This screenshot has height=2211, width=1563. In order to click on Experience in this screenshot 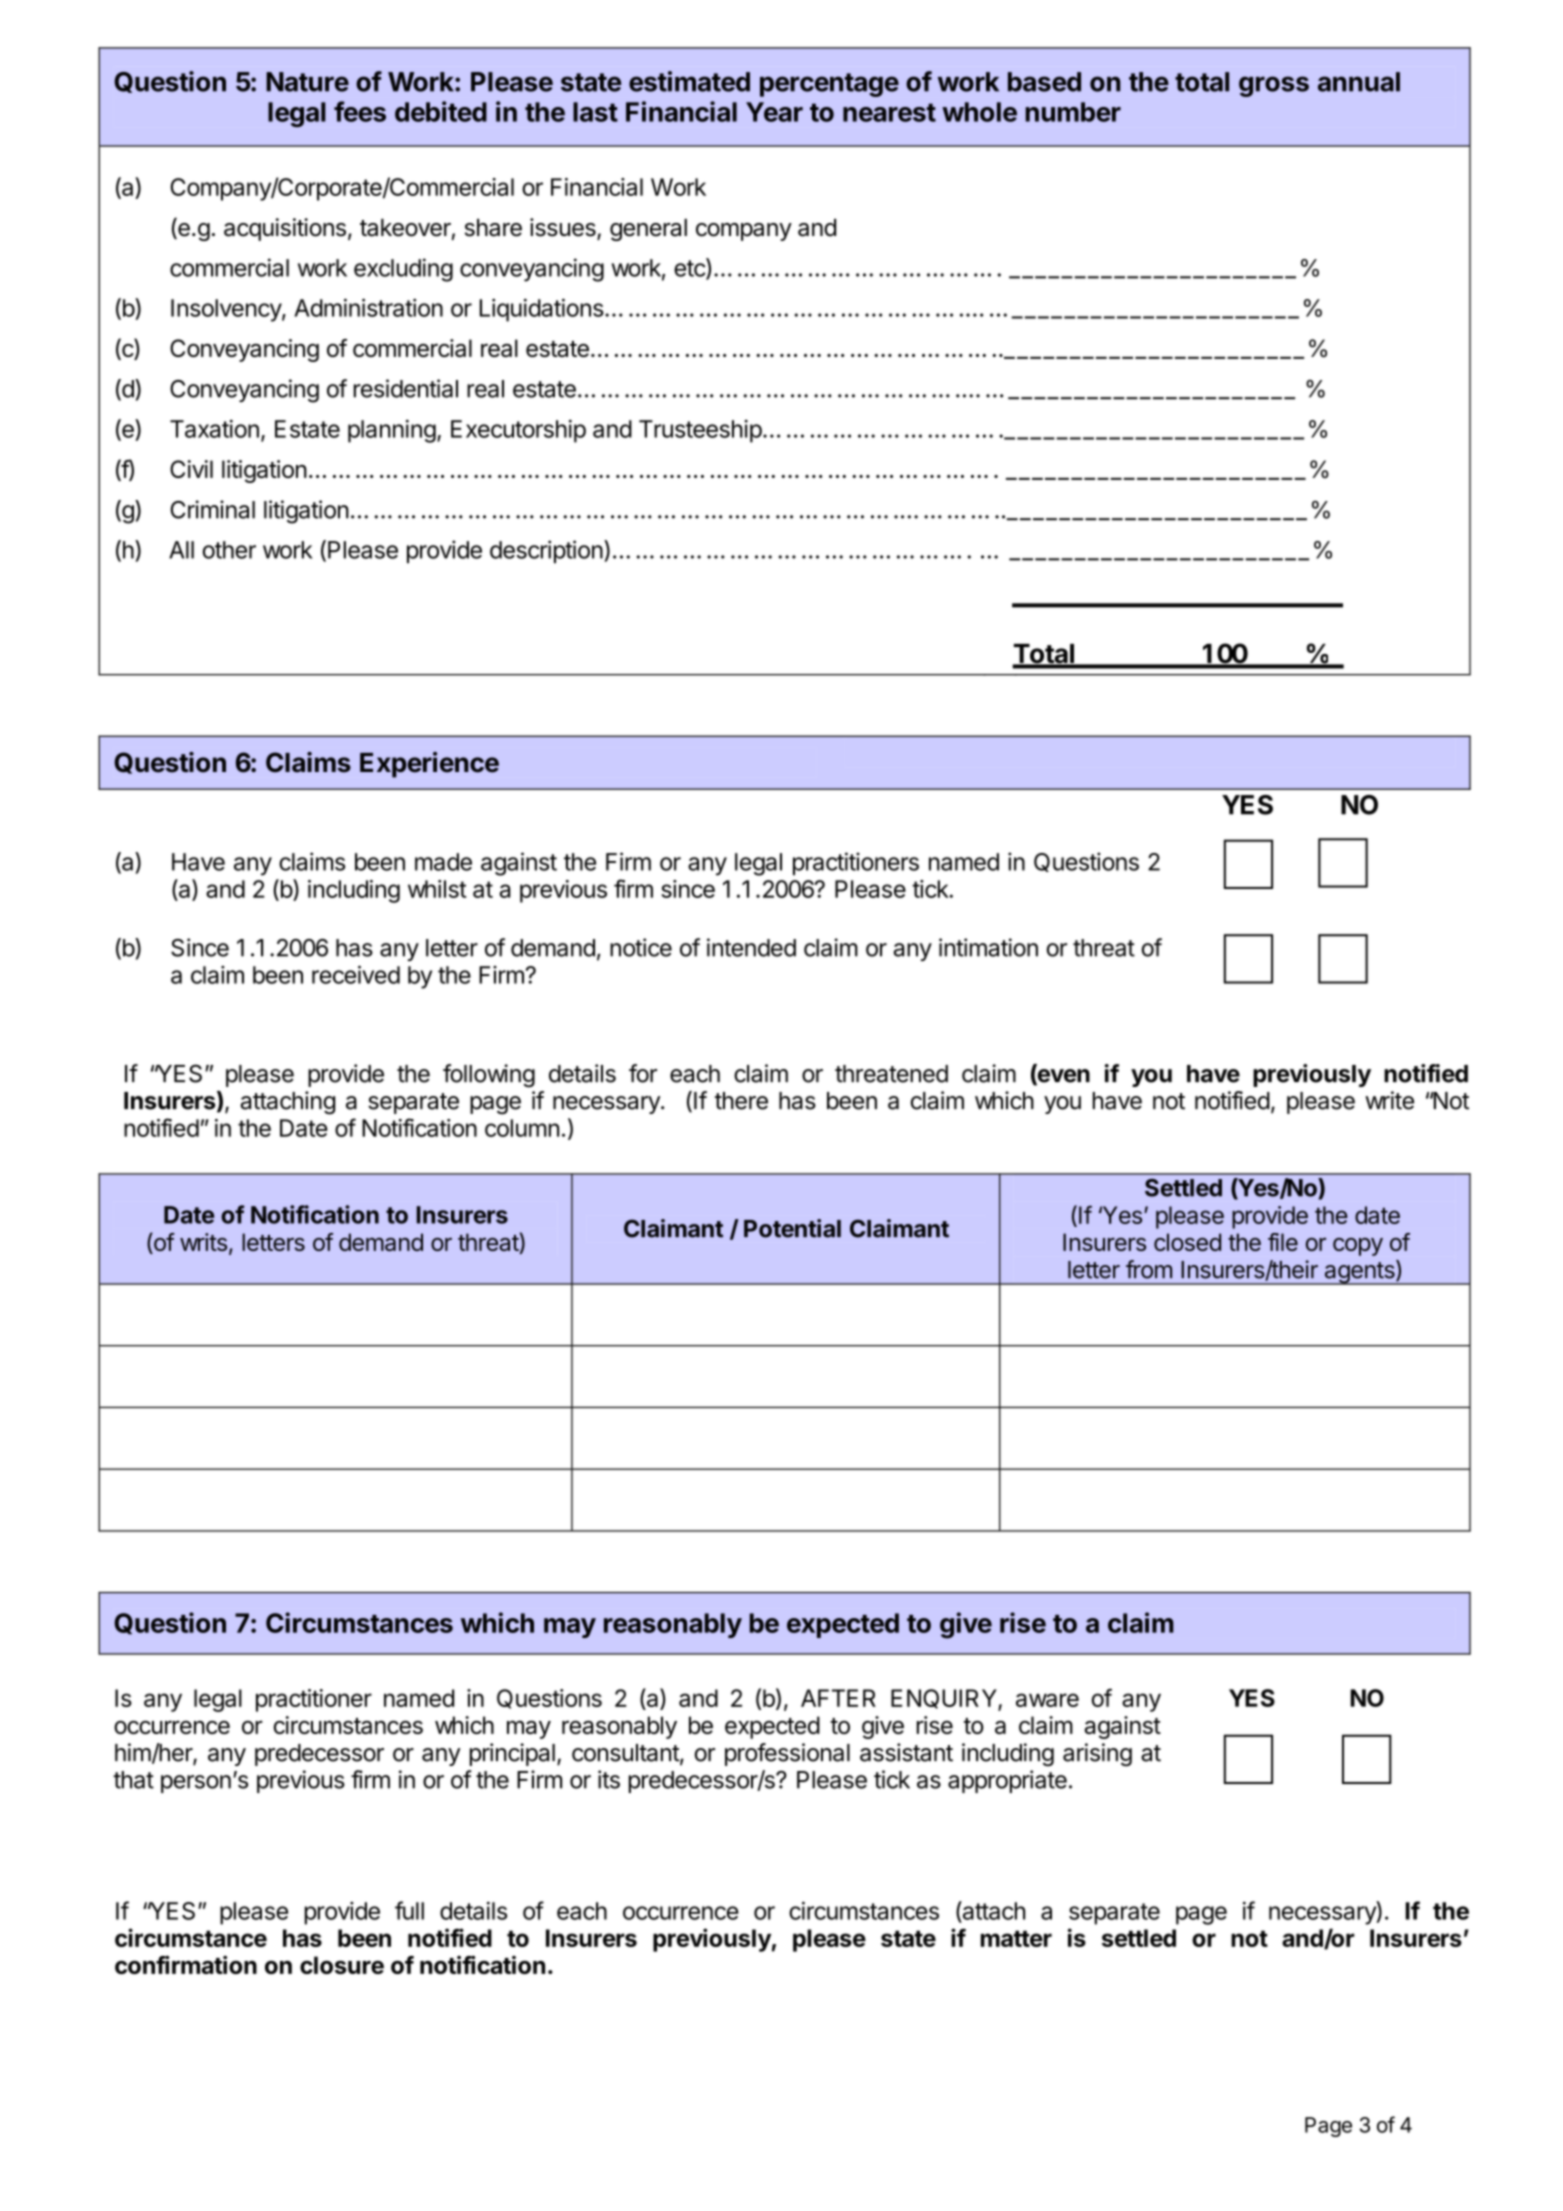, I will do `click(429, 765)`.
